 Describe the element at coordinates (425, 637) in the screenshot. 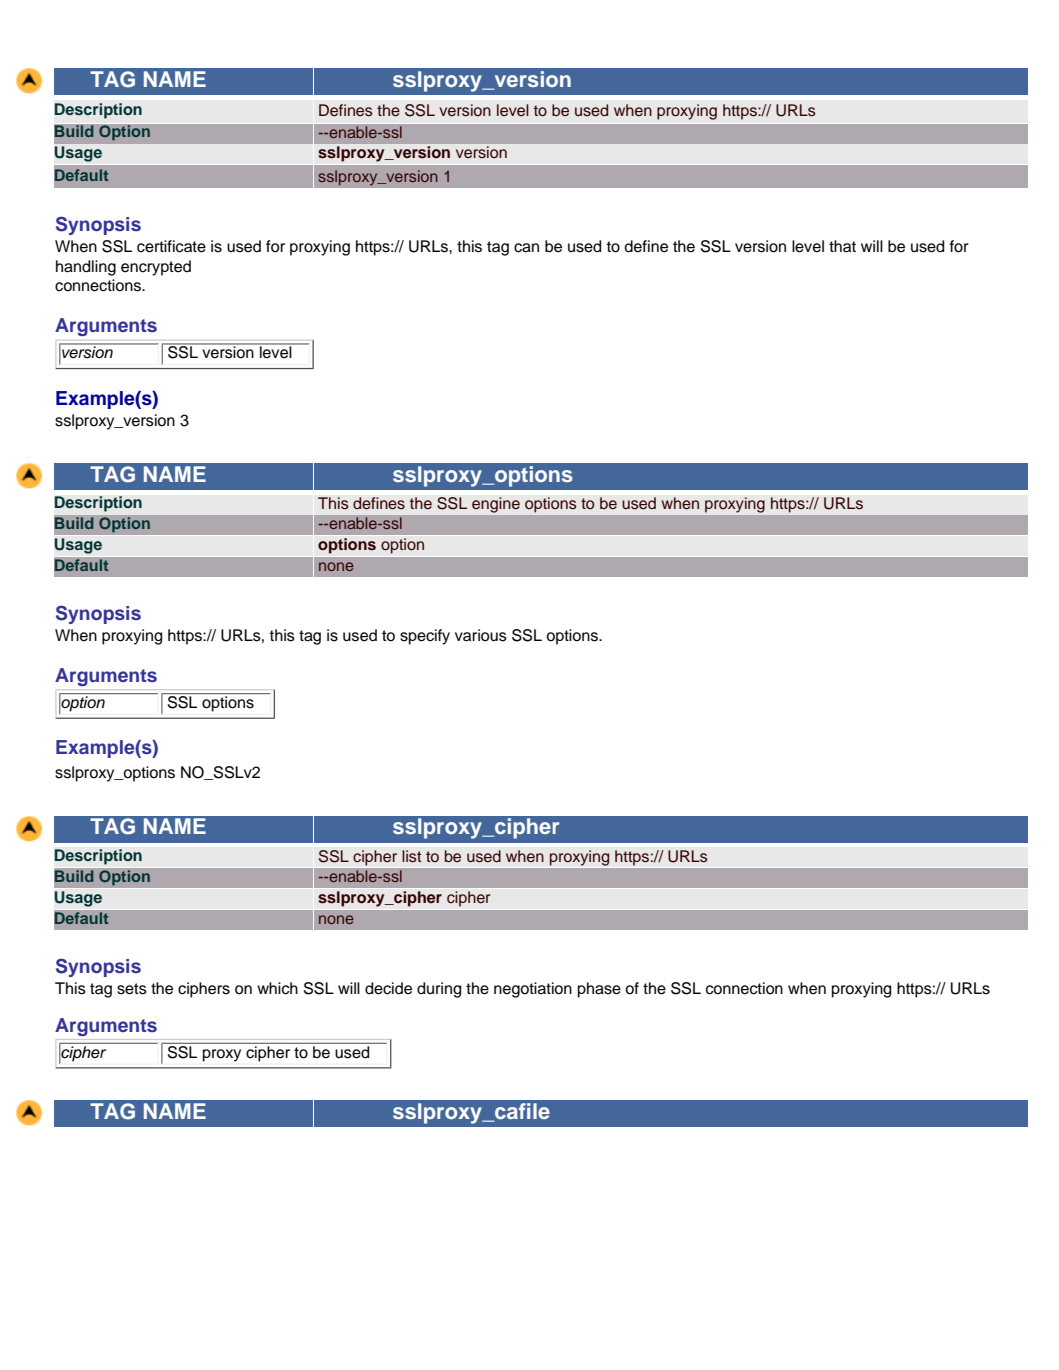

I see `specify` at that location.
